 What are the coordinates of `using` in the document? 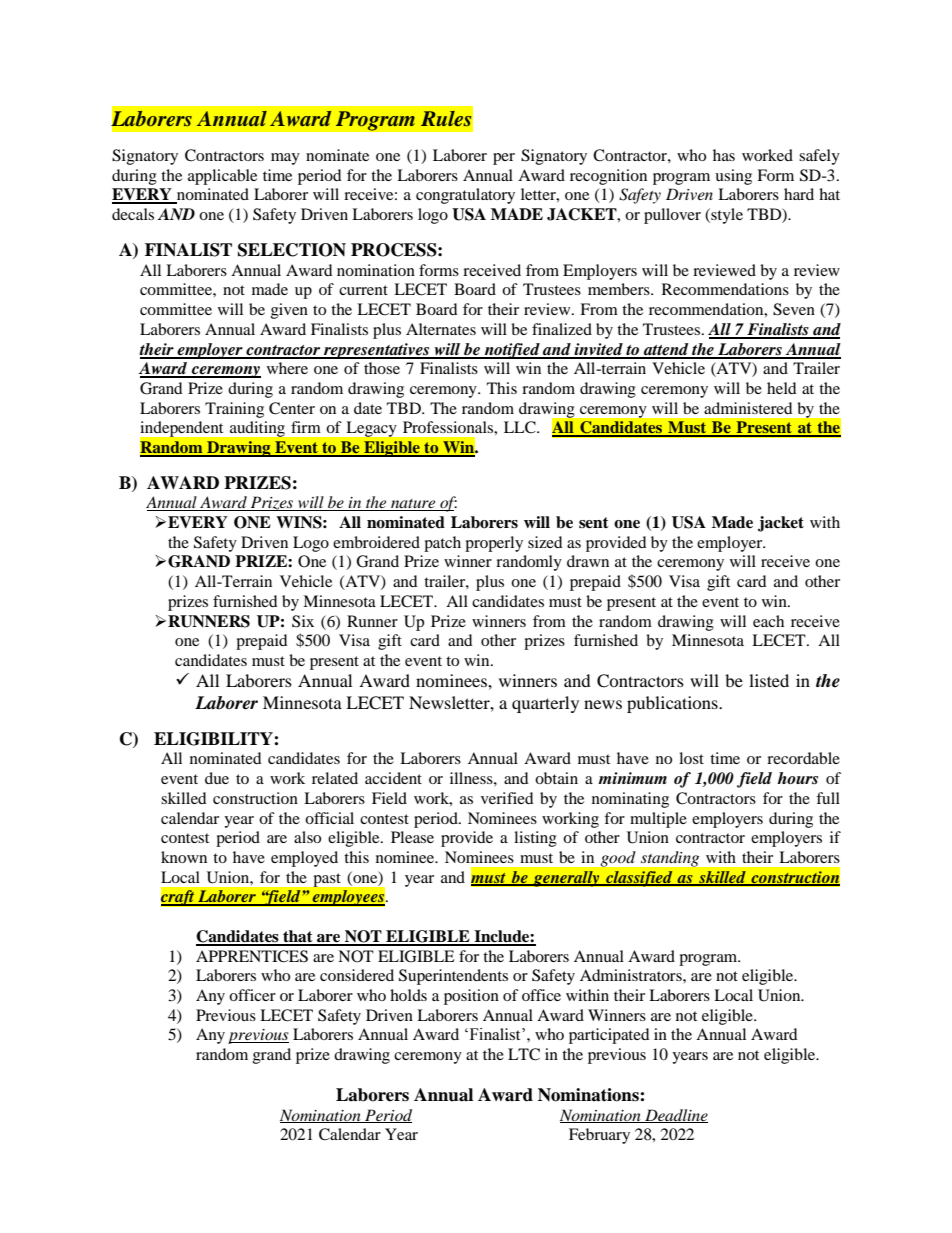 It's located at (733, 177).
